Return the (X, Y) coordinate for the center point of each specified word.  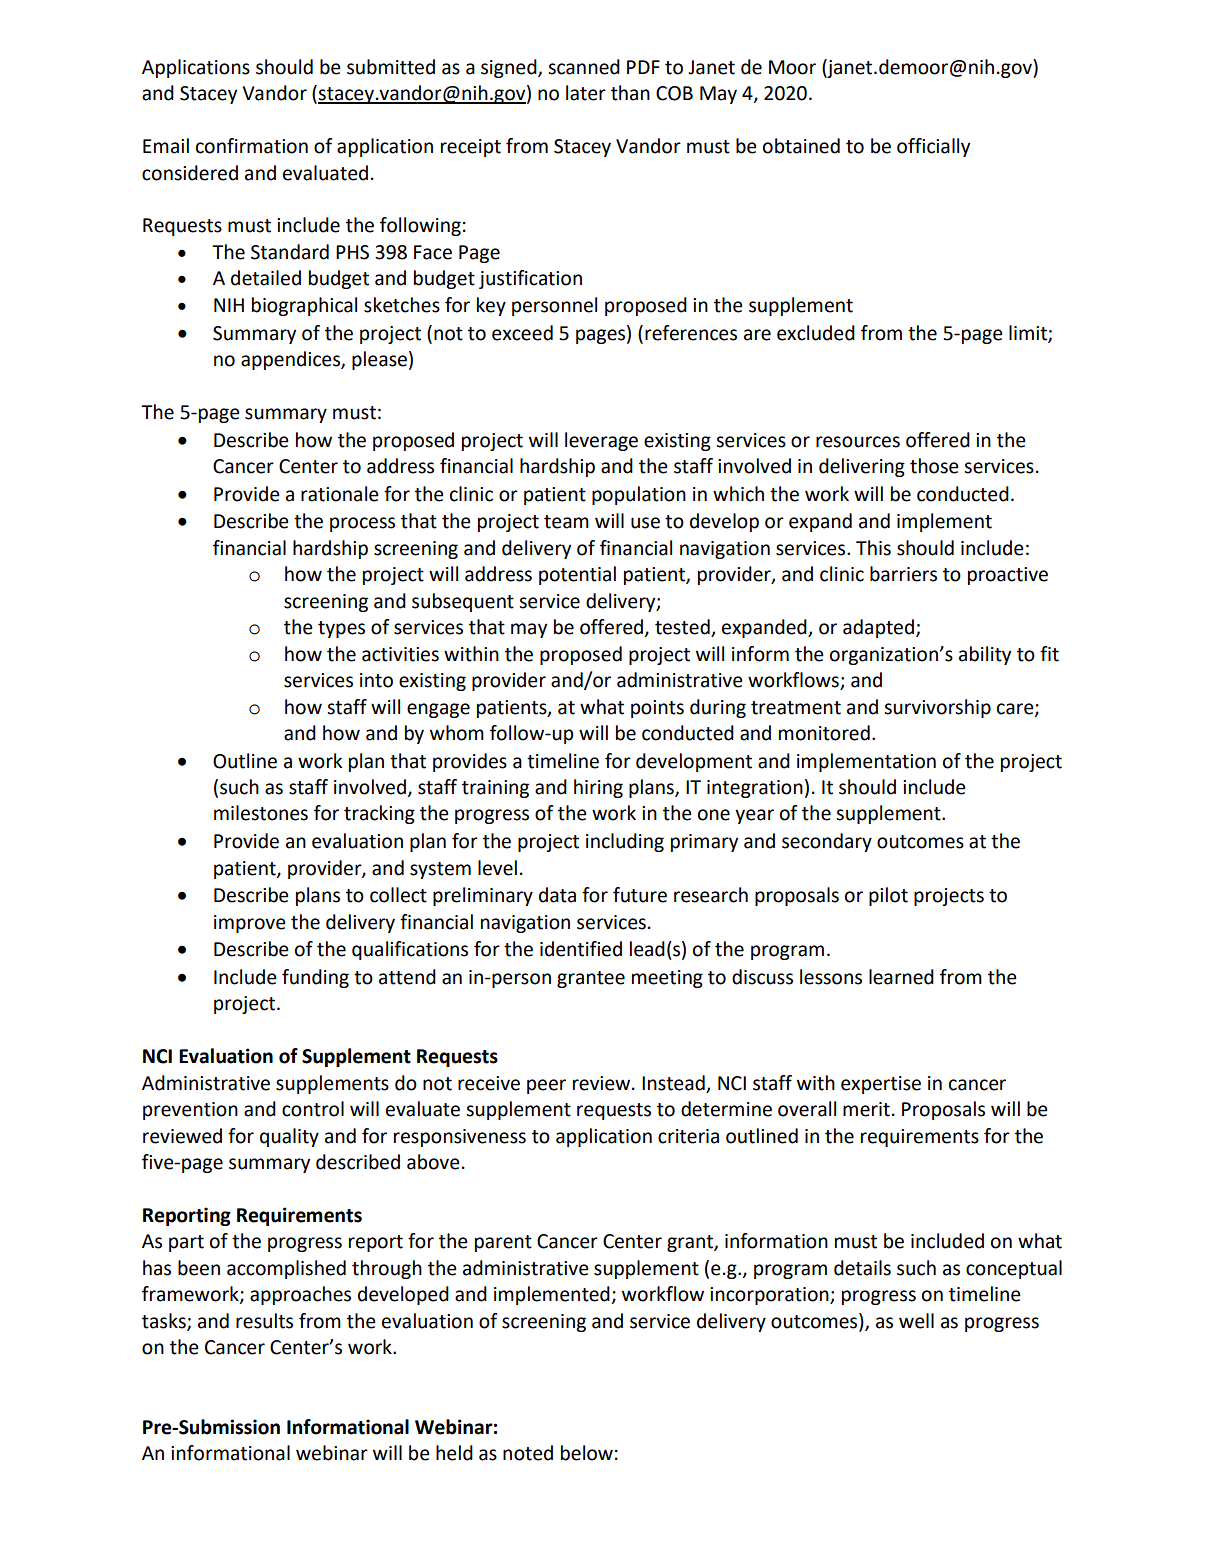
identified (581, 949)
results (264, 1321)
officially (933, 147)
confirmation (252, 146)
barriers (903, 574)
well (916, 1321)
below (587, 1453)
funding (315, 978)
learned (901, 977)
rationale (340, 494)
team (566, 522)
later (586, 93)
